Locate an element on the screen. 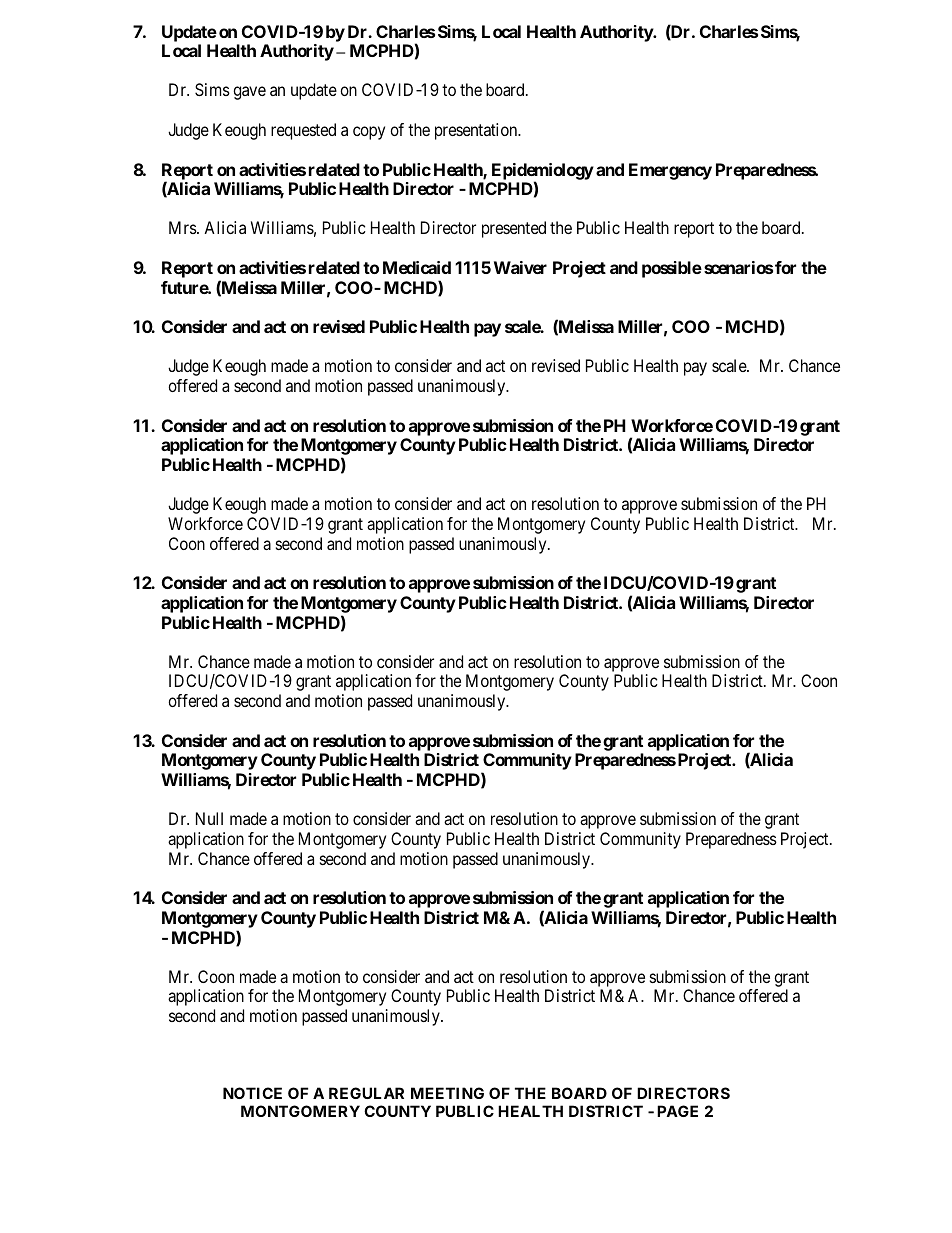  PAGE is located at coordinates (677, 1111).
